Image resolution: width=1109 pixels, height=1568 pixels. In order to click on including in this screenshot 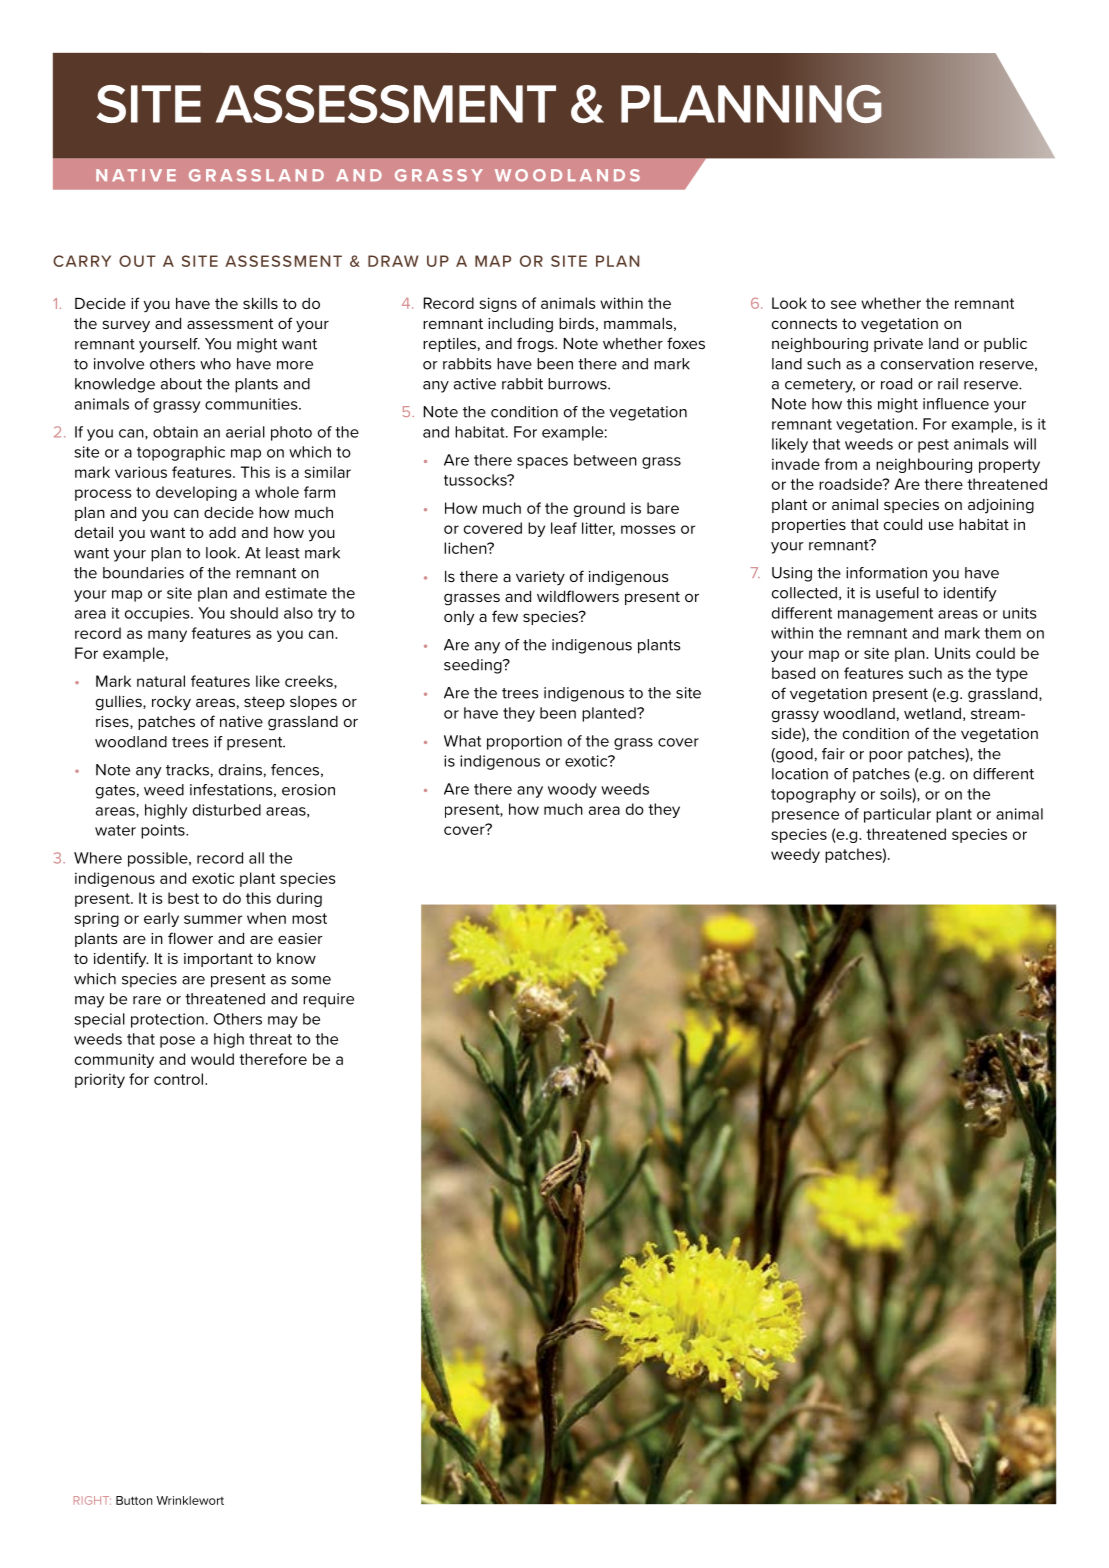, I will do `click(520, 325)`.
